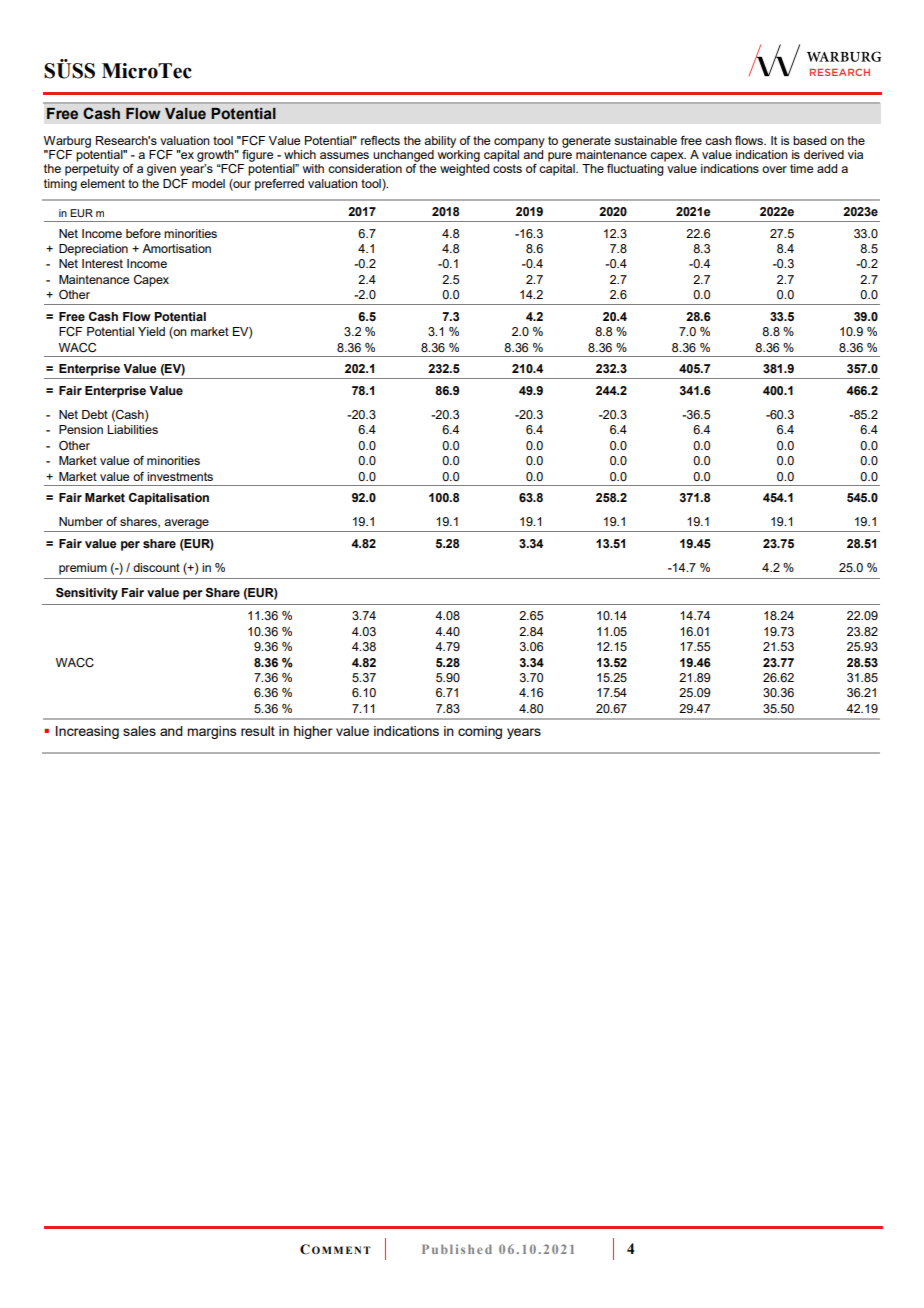 The image size is (924, 1308). I want to click on add, so click(827, 168).
